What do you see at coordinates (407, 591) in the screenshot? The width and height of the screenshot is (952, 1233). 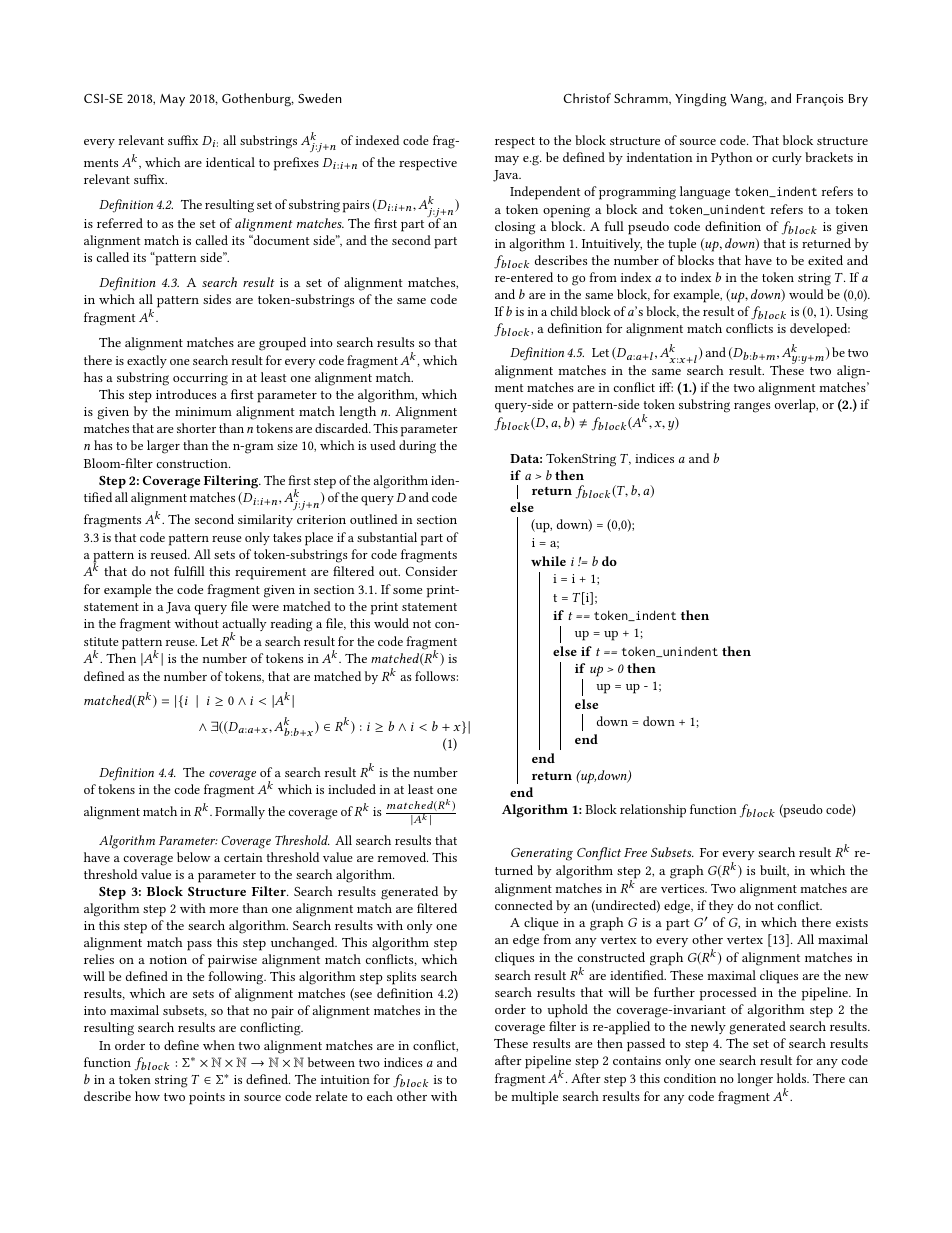 I see `some` at bounding box center [407, 591].
